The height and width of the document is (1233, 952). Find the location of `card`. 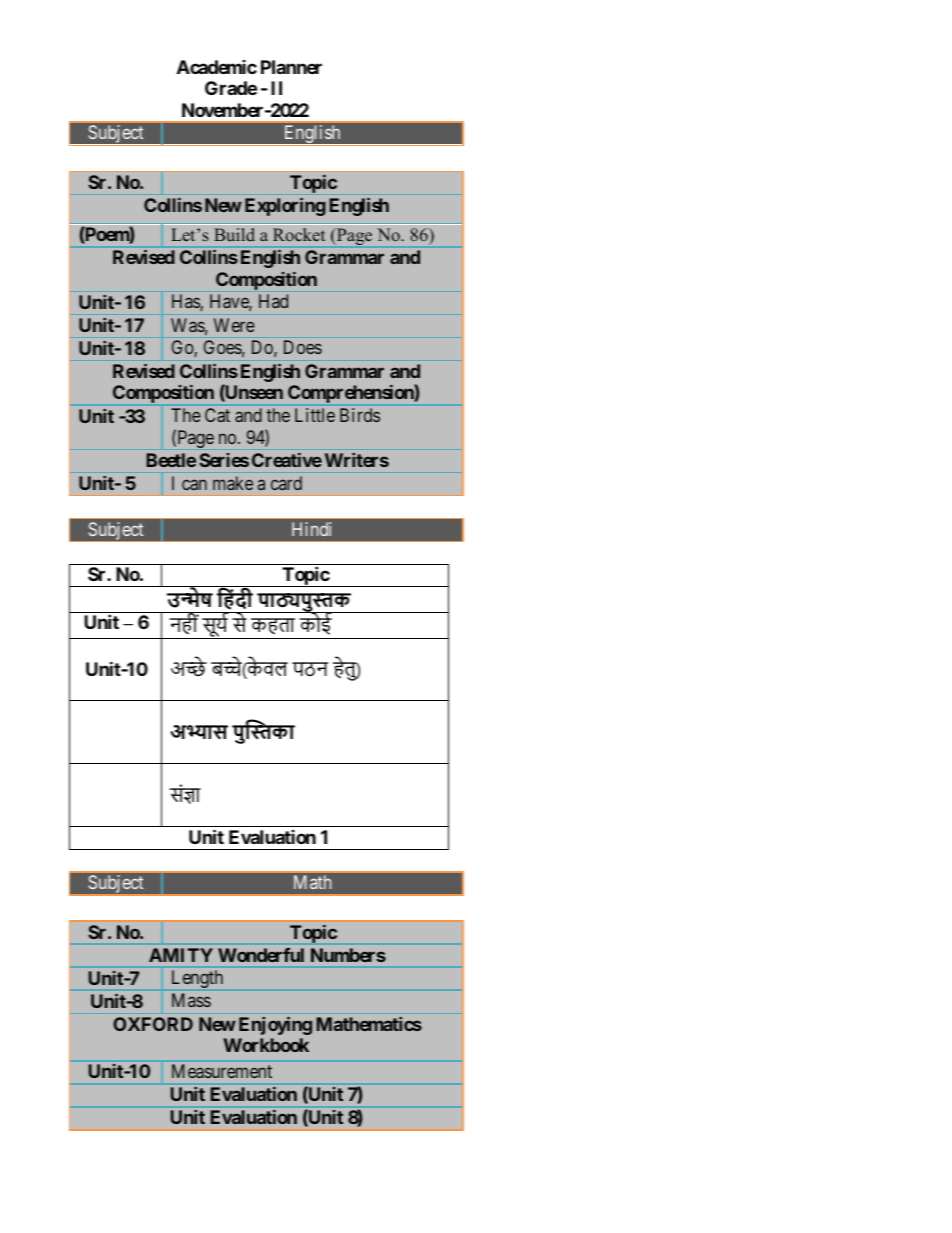

card is located at coordinates (286, 483).
